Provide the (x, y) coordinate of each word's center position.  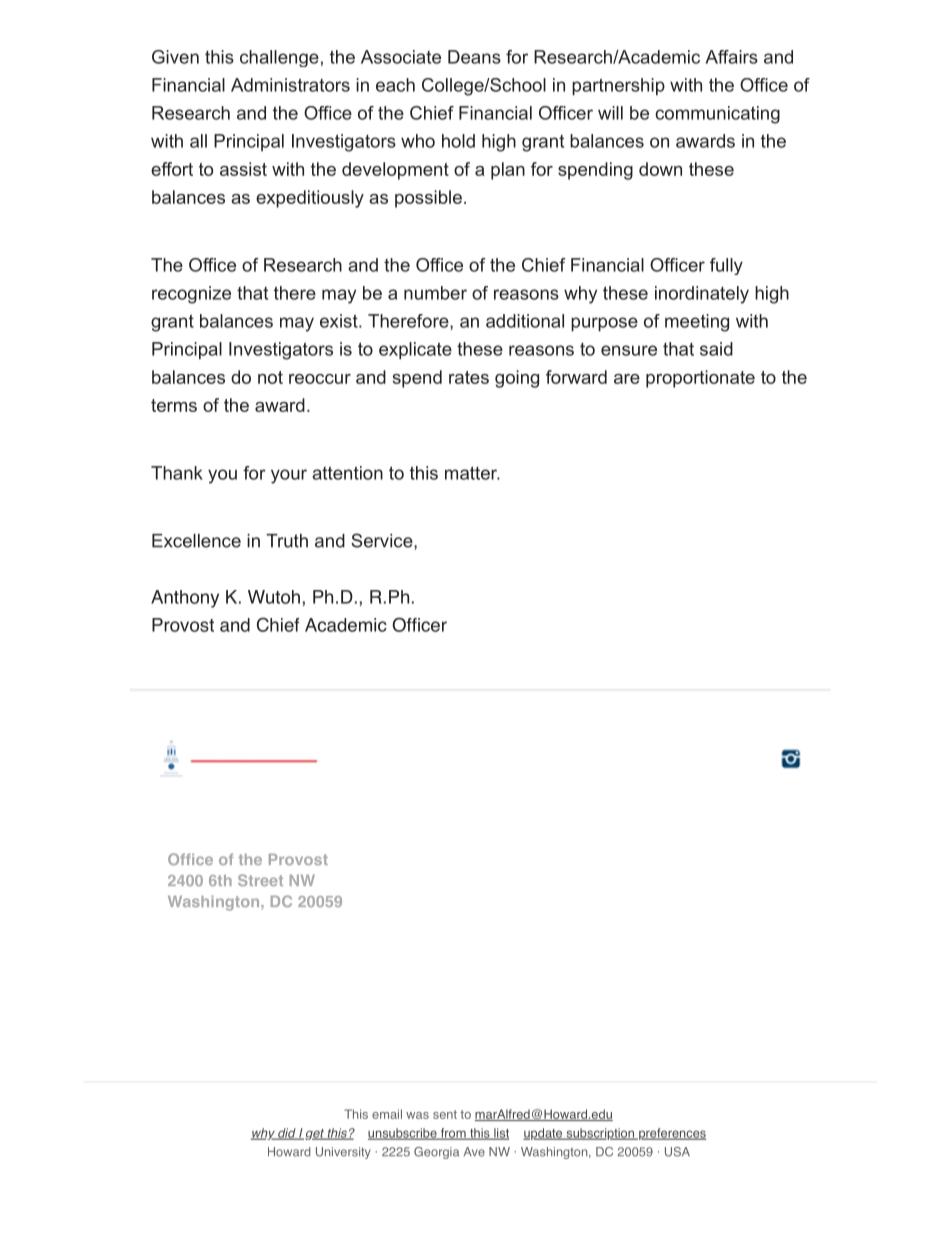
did (287, 1134)
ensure (629, 350)
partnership (618, 87)
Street (260, 880)
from (453, 1134)
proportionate (700, 379)
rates (469, 377)
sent (445, 1114)
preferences (671, 1134)
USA (677, 1152)
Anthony (185, 599)
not (270, 377)
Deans (474, 57)
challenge (279, 58)
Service (383, 540)
